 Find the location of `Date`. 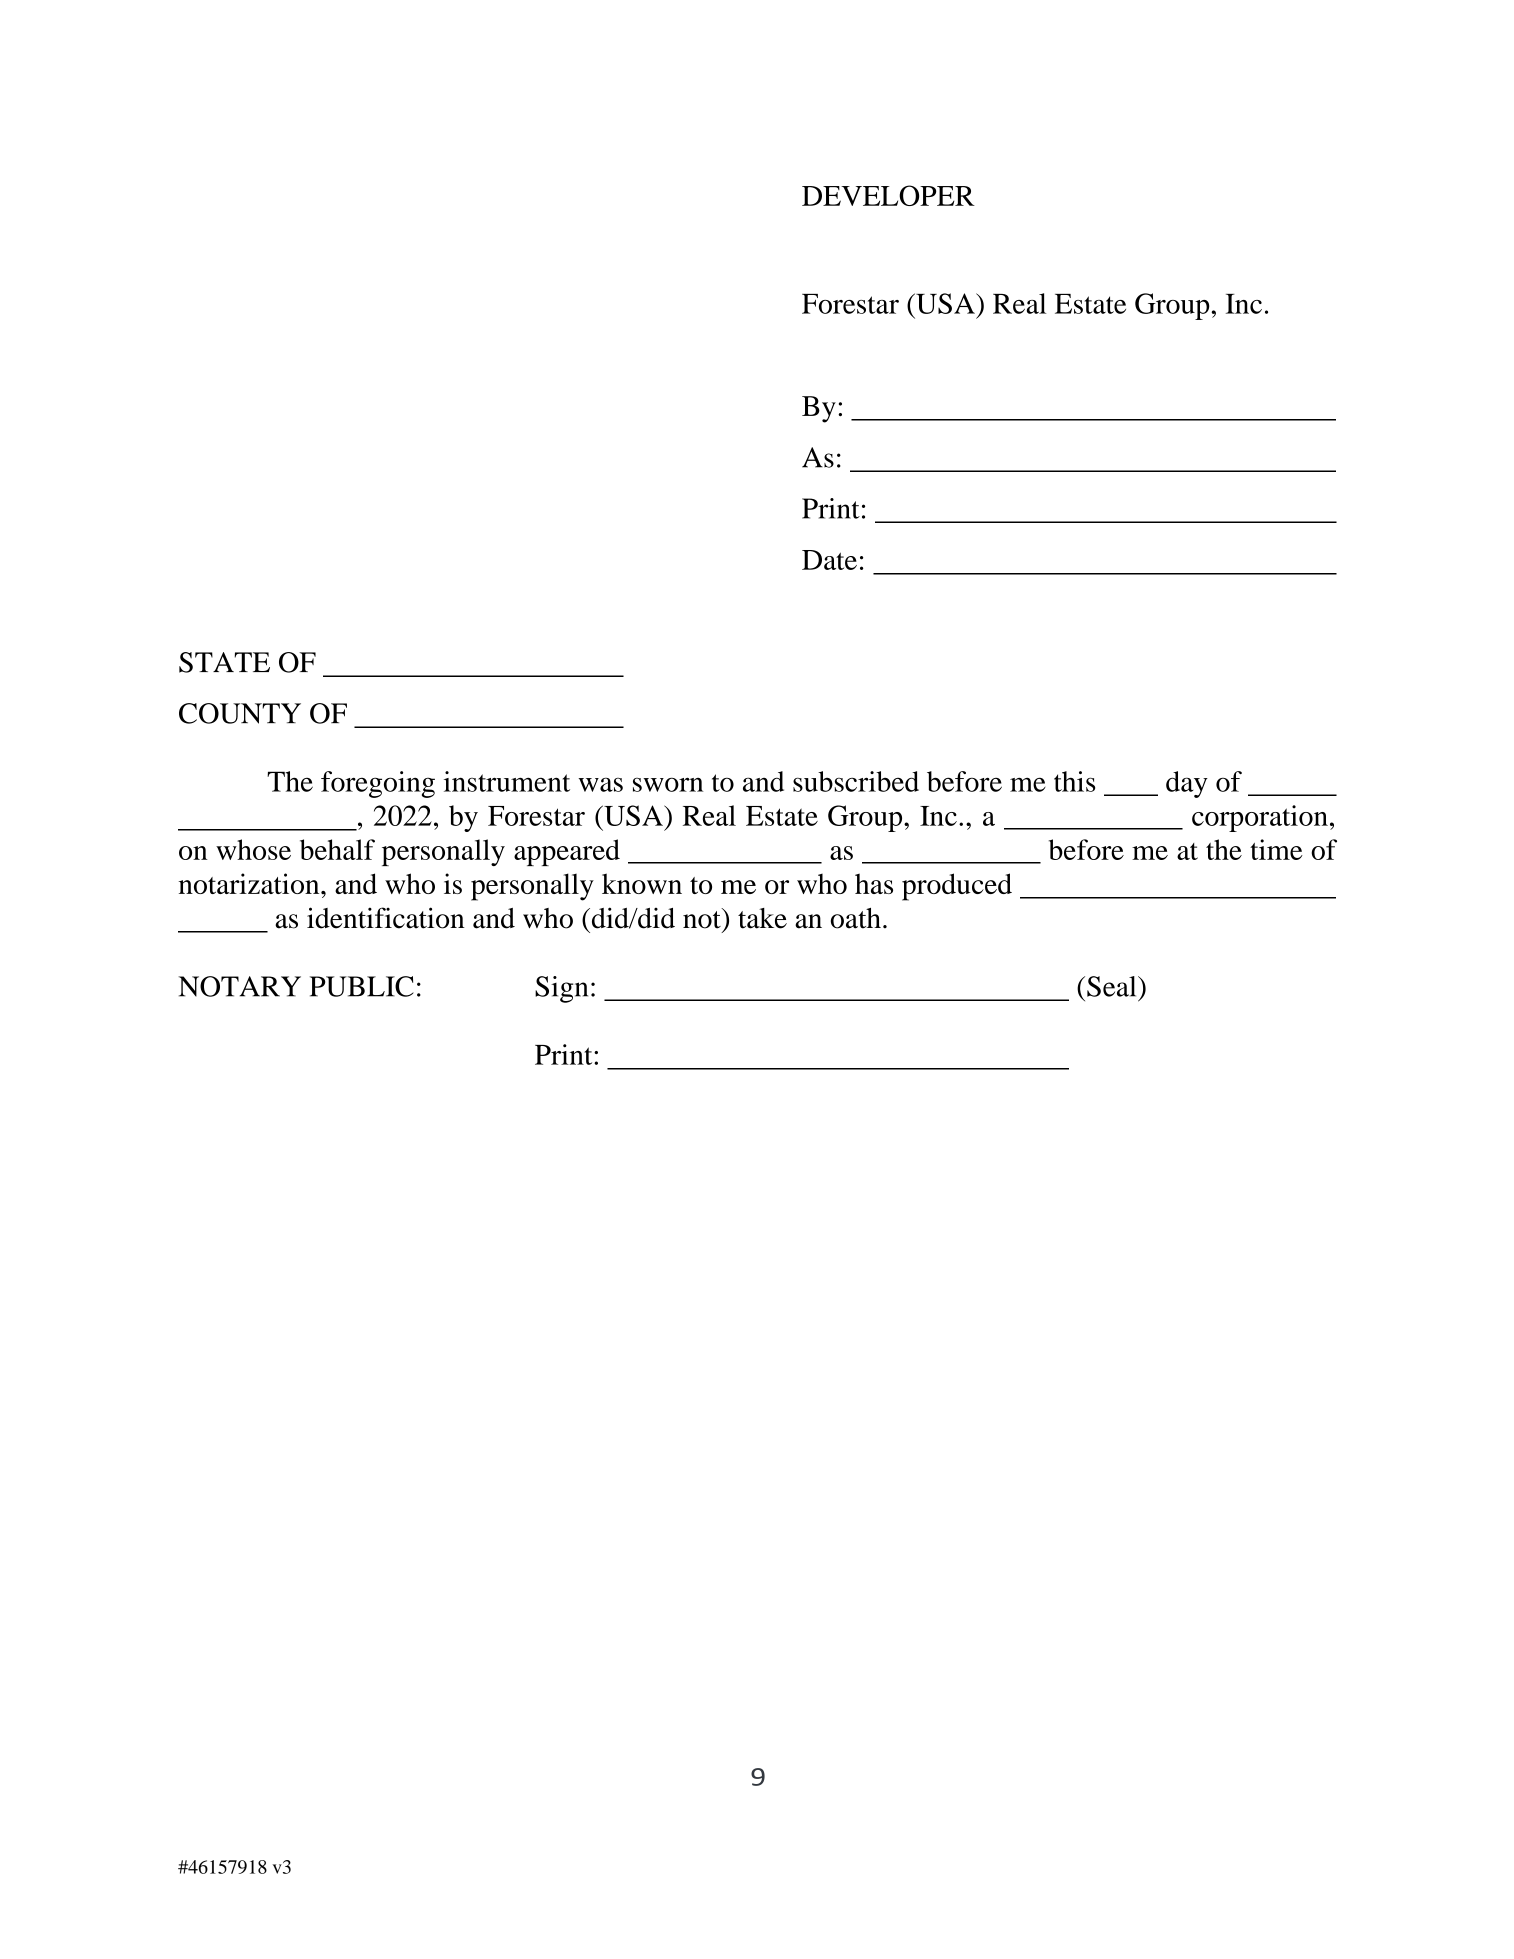

Date is located at coordinates (829, 560).
